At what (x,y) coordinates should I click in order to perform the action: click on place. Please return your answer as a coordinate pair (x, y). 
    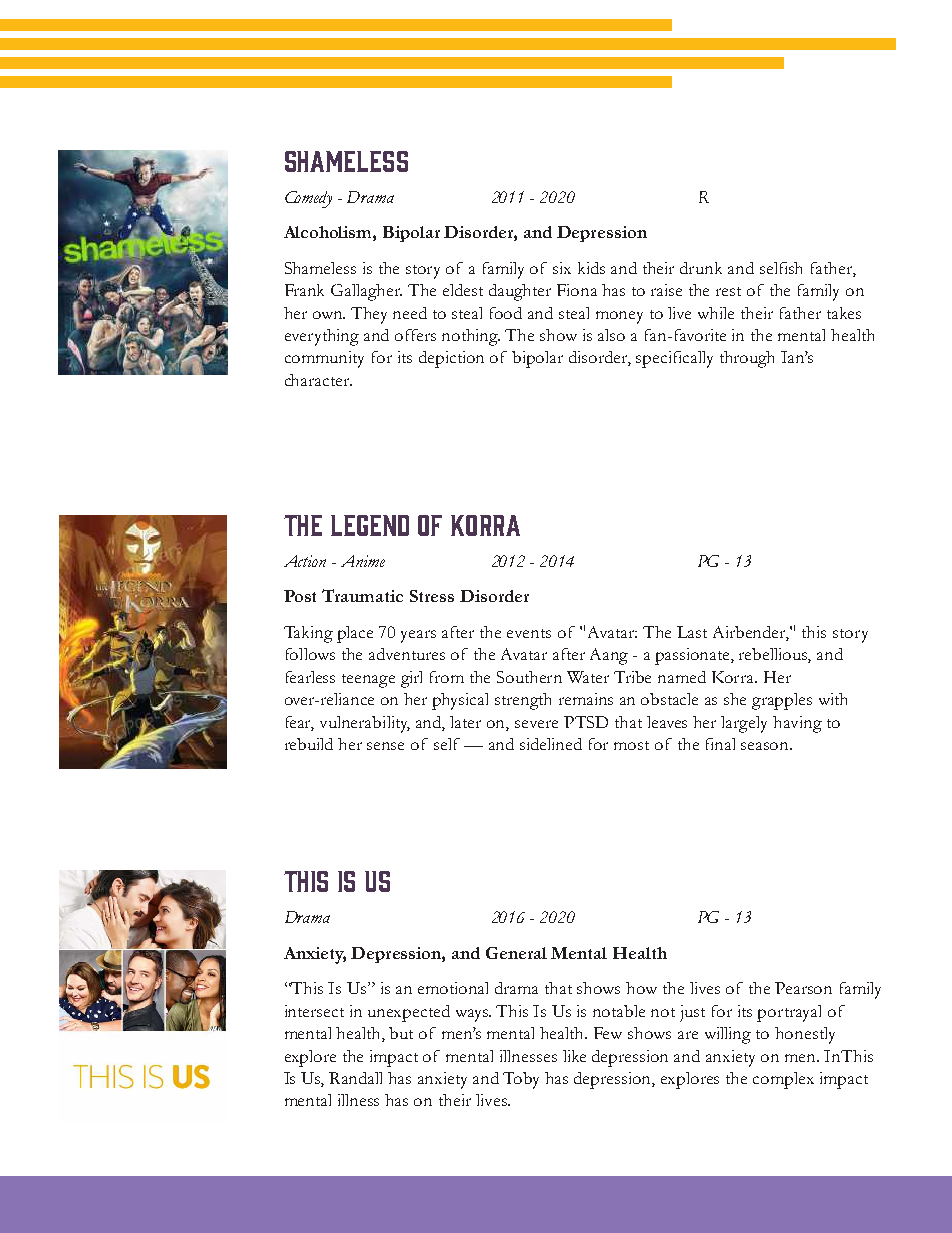
    Looking at the image, I should click on (355, 634).
